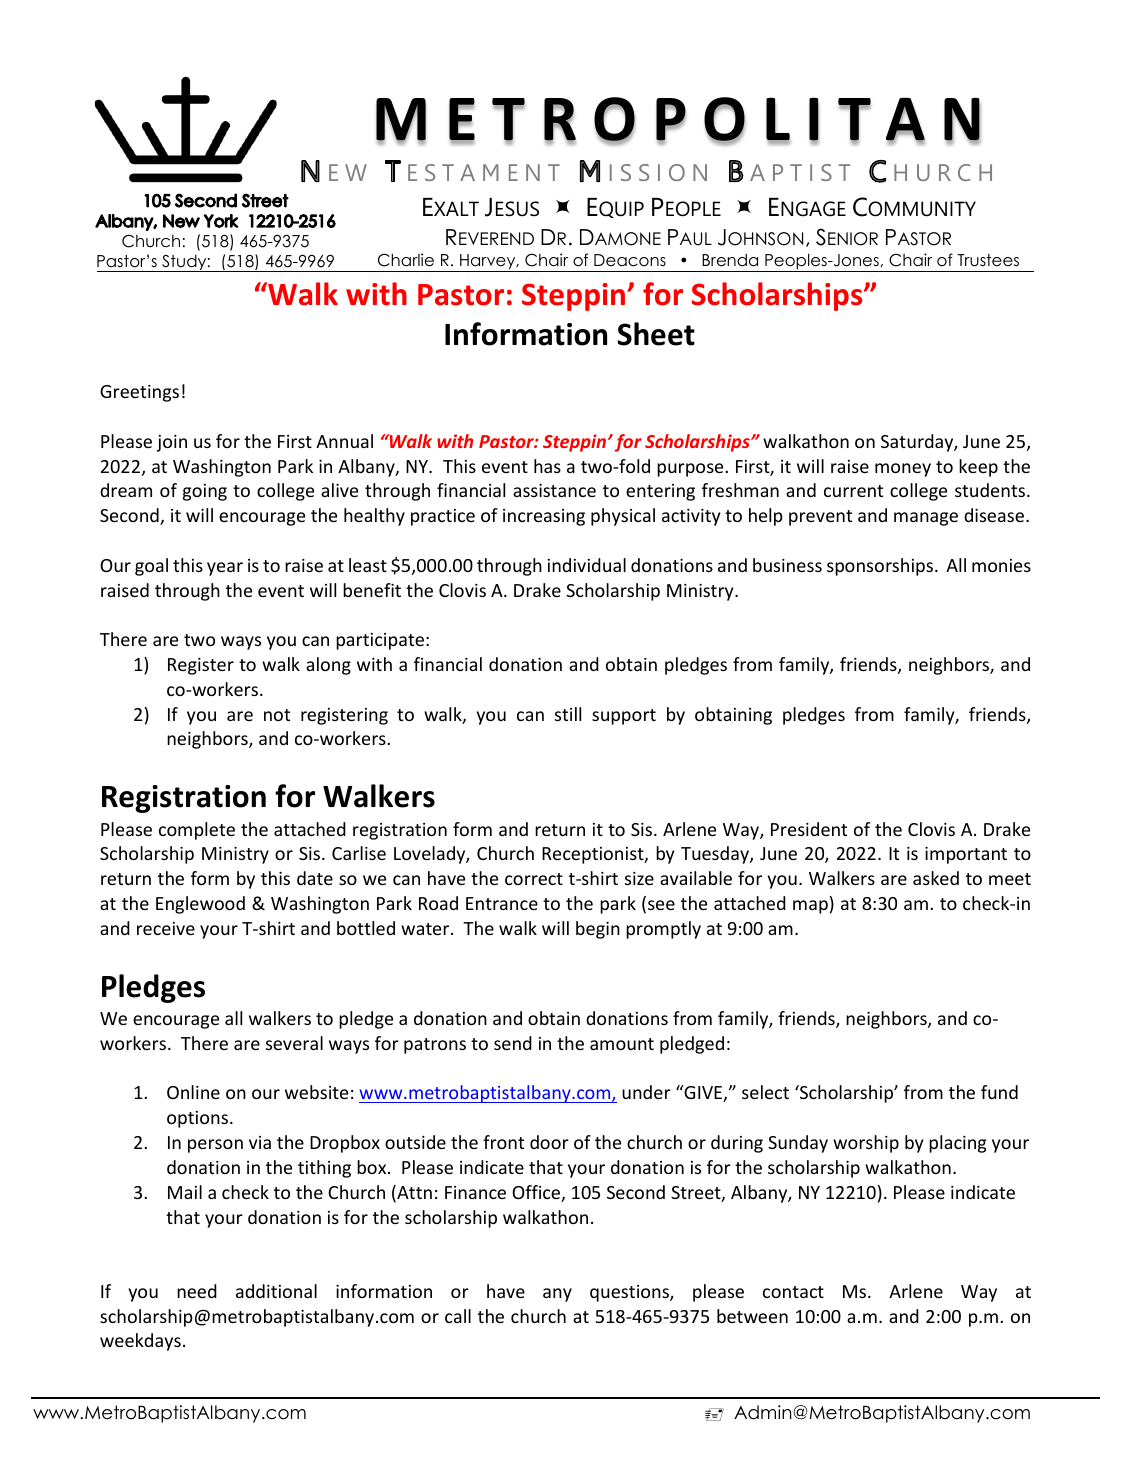 This screenshot has width=1131, height=1463. Describe the element at coordinates (903, 470) in the screenshot. I see `money` at that location.
